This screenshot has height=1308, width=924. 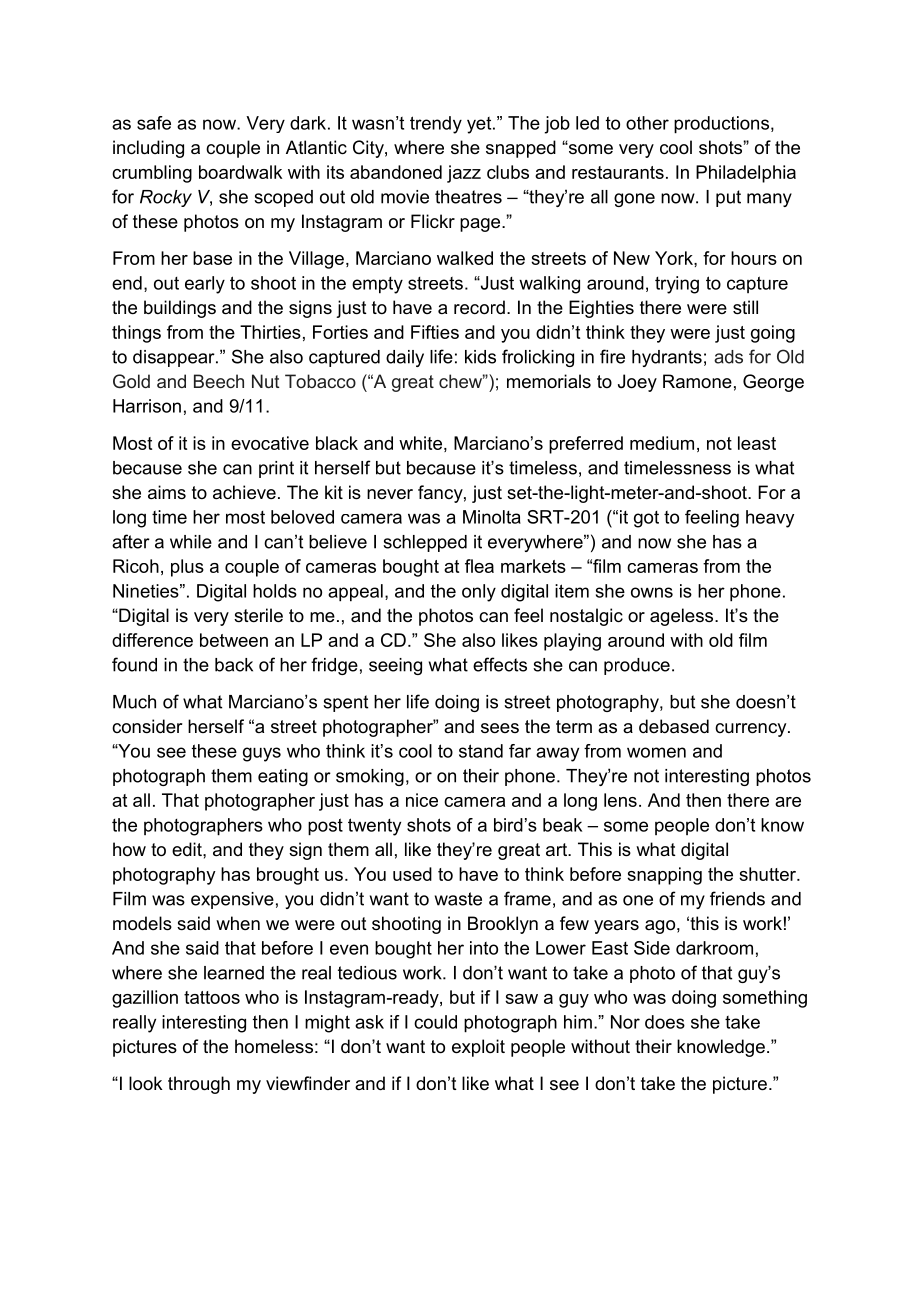 What do you see at coordinates (478, 1048) in the screenshot?
I see `exploit` at bounding box center [478, 1048].
